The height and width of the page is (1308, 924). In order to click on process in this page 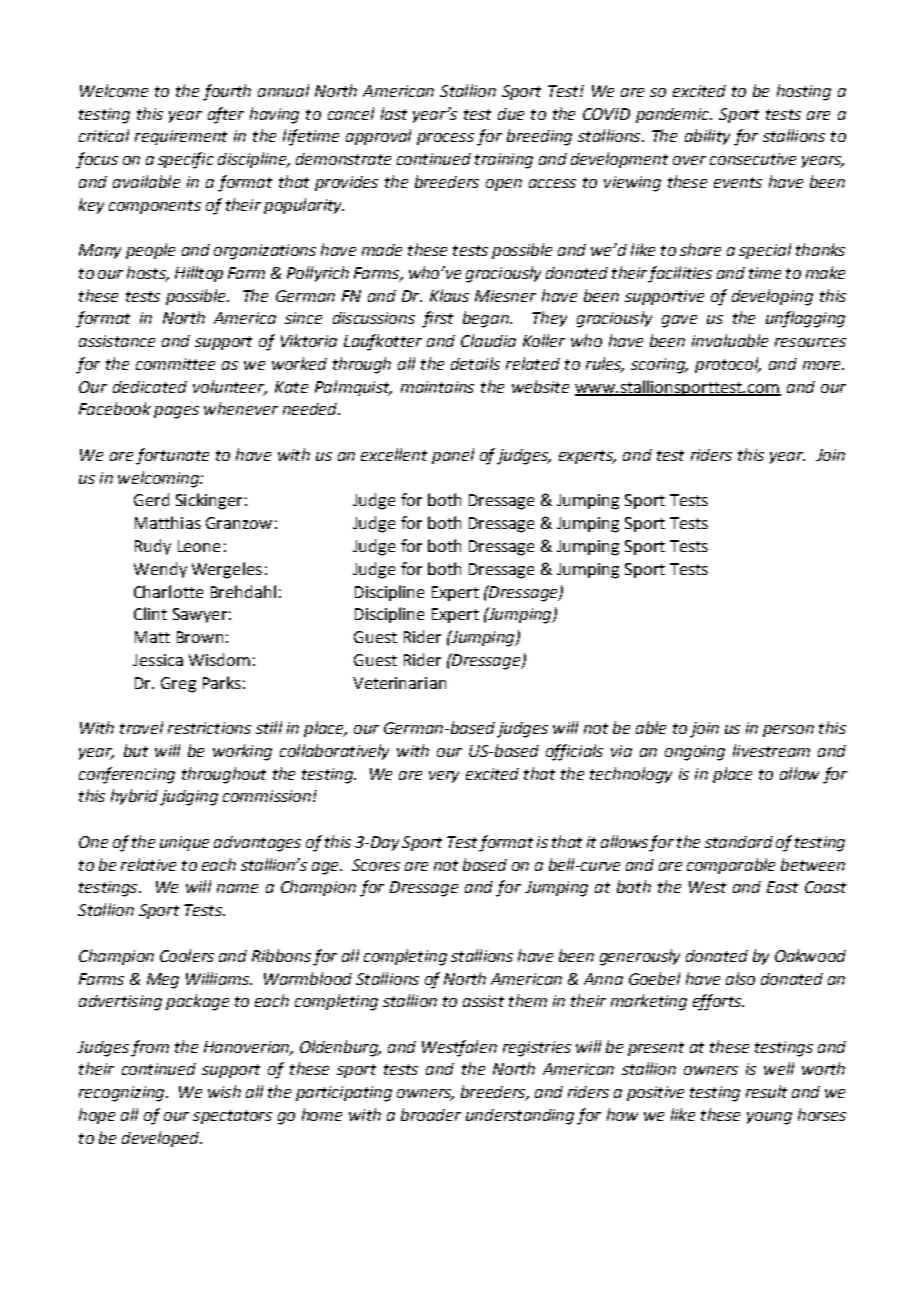, I will do `click(445, 139)`.
